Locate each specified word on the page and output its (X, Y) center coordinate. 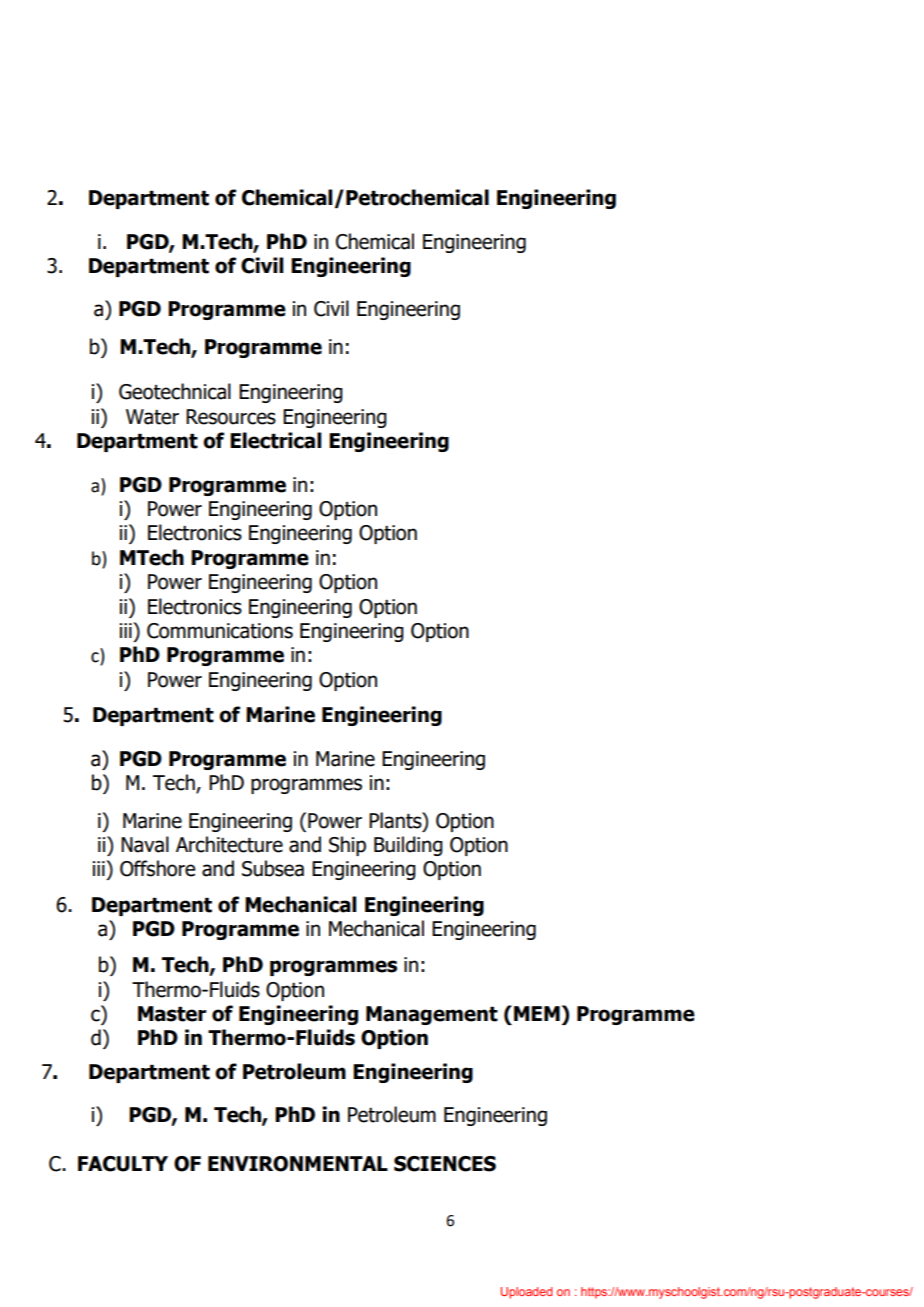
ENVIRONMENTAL (298, 1164)
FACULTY (123, 1164)
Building (408, 846)
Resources (231, 417)
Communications (220, 631)
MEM (537, 1013)
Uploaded (526, 1293)
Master (172, 1014)
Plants (396, 820)
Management (432, 1015)
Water (152, 417)
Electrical (276, 440)
